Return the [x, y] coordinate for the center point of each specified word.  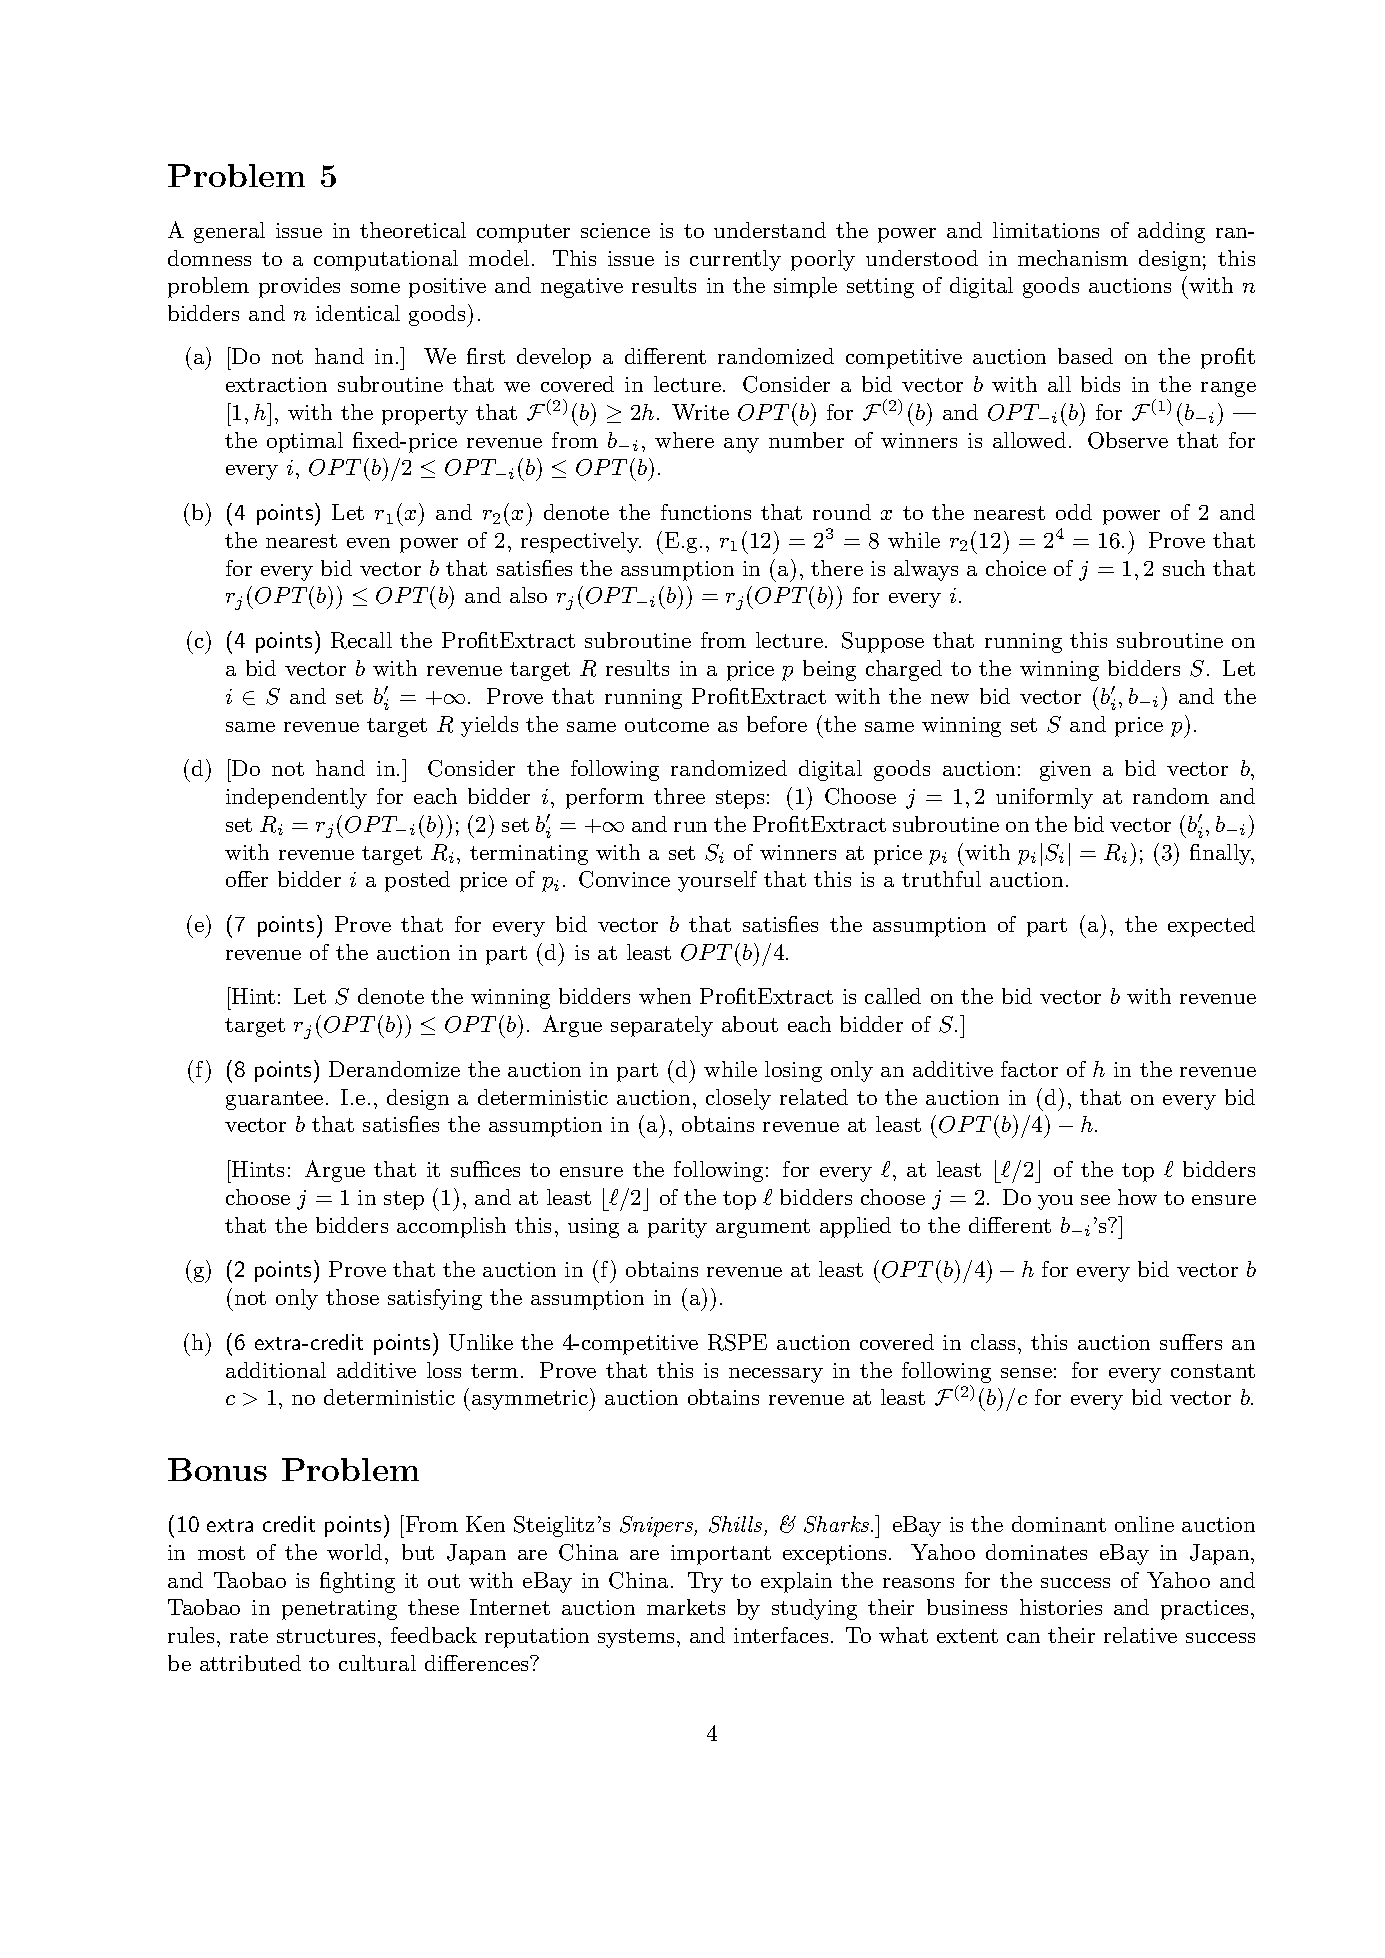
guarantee [274, 1100]
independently [296, 798]
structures [328, 1636]
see [1095, 1200]
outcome [667, 725]
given [1065, 771]
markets [686, 1607]
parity [677, 1228]
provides [299, 287]
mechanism [1073, 258]
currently [735, 260]
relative [1140, 1635]
